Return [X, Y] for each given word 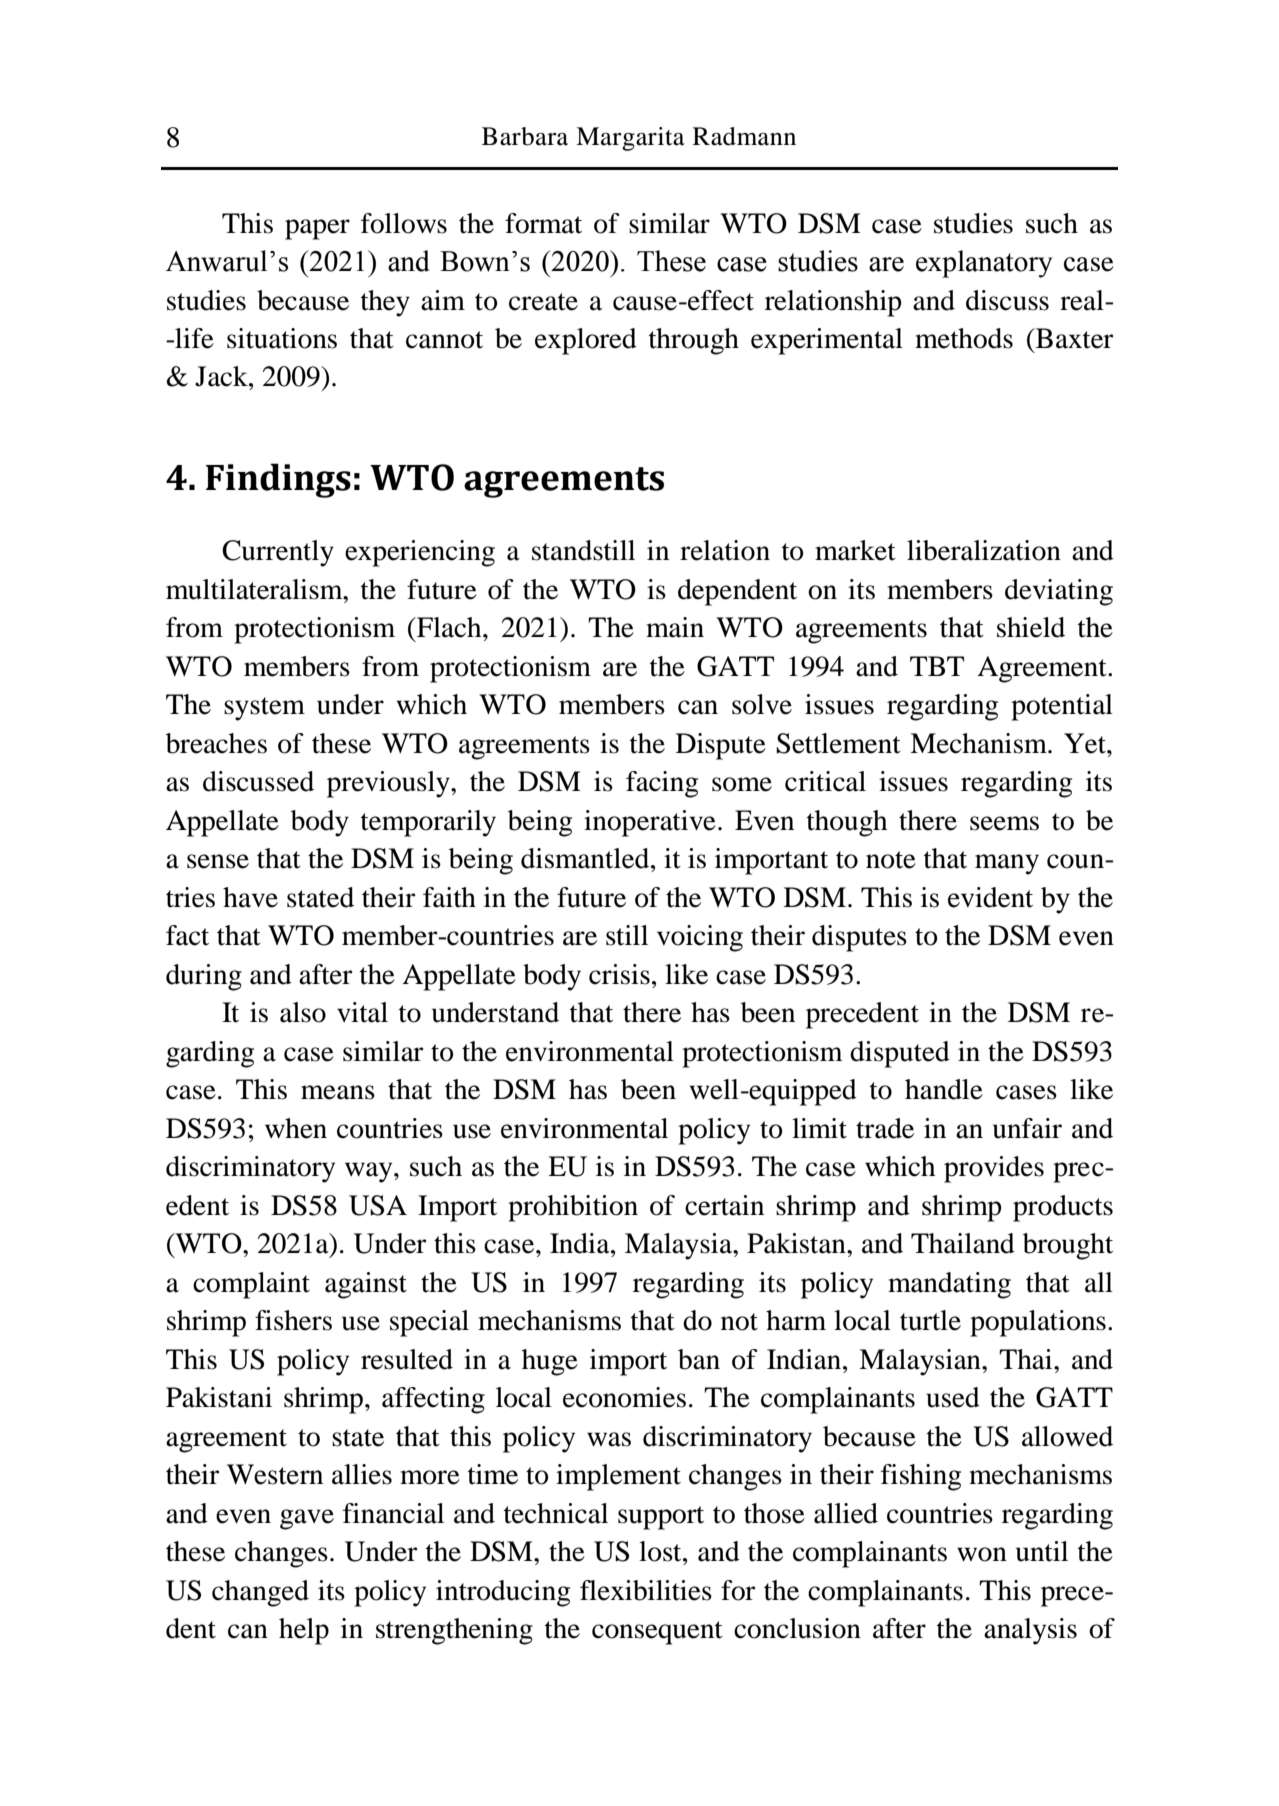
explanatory [984, 264]
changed [260, 1593]
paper [317, 229]
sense [218, 861]
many [1007, 864]
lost [661, 1551]
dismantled [586, 858]
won [982, 1554]
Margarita [630, 139]
